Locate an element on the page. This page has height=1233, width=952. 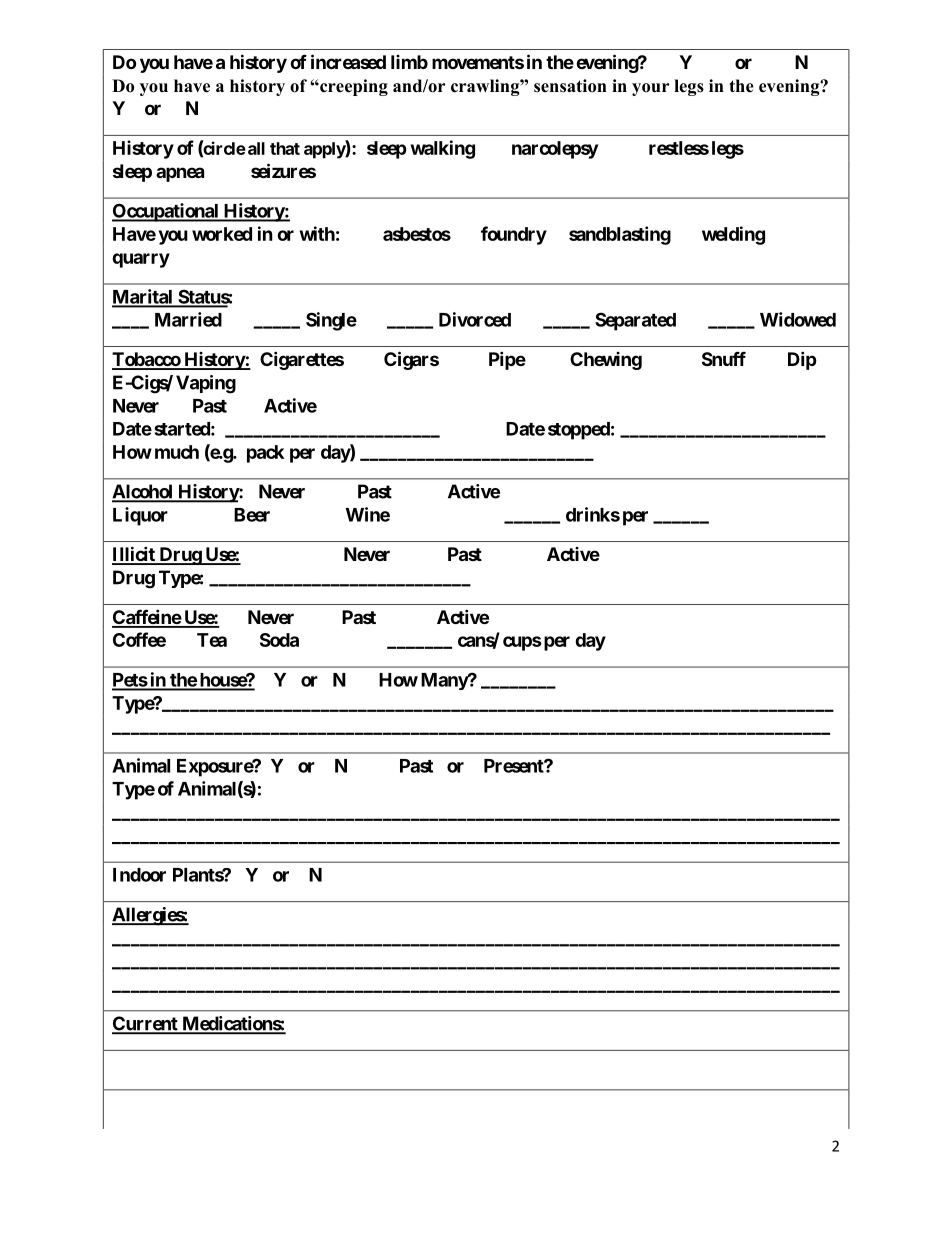
Dip is located at coordinates (802, 360).
